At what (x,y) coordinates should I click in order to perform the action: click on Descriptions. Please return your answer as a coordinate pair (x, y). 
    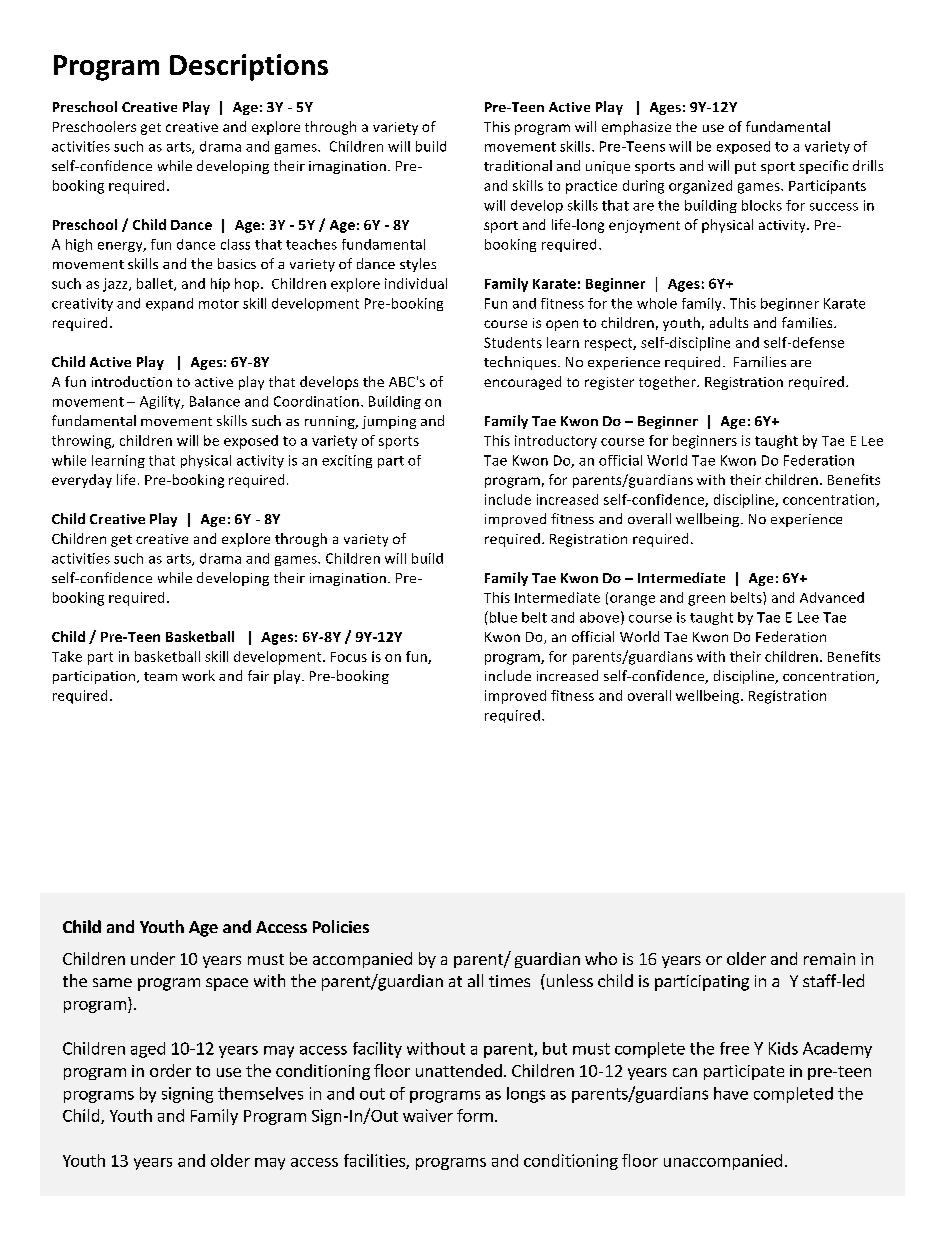
    Looking at the image, I should click on (249, 67).
